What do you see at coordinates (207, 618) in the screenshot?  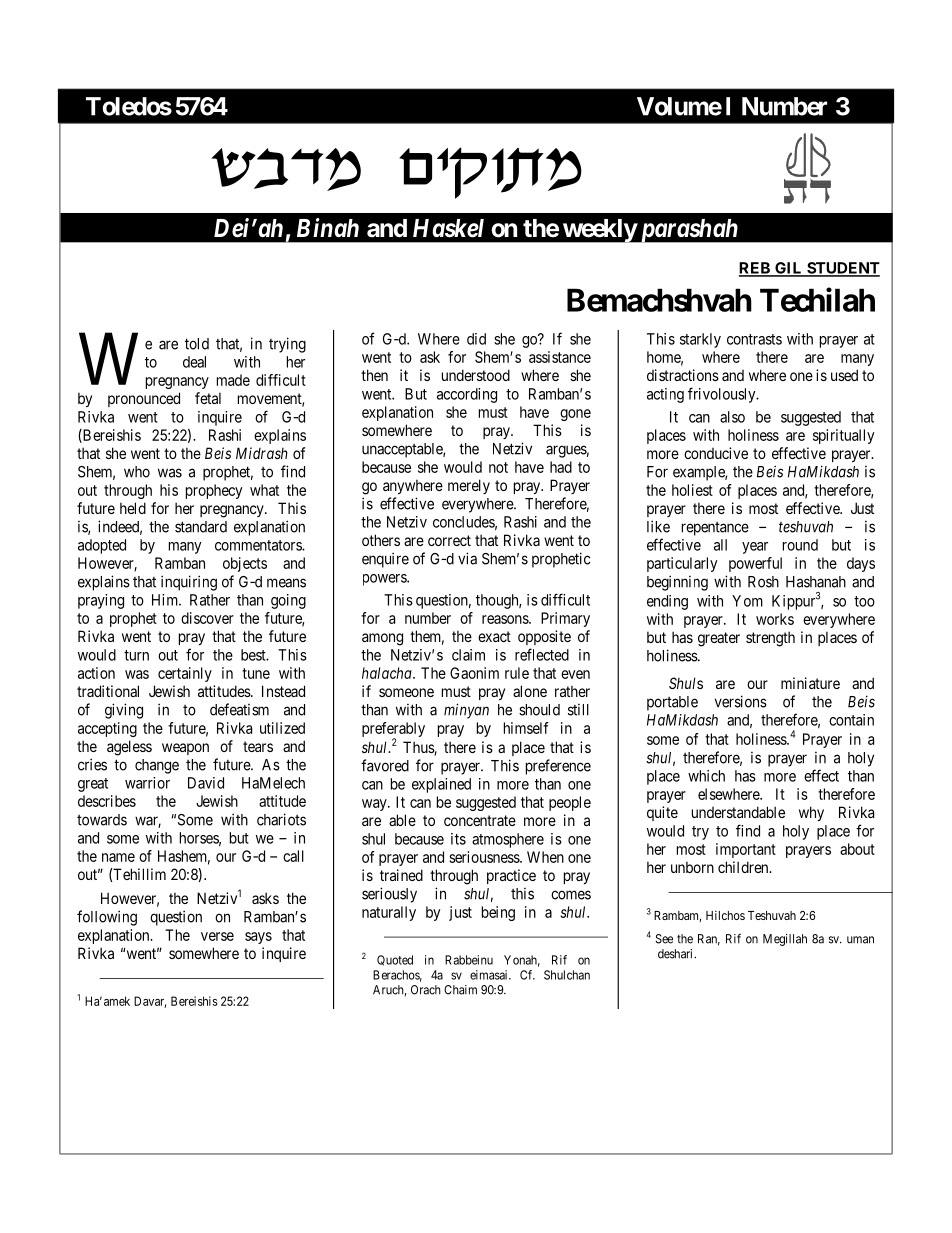 I see `discover` at bounding box center [207, 618].
